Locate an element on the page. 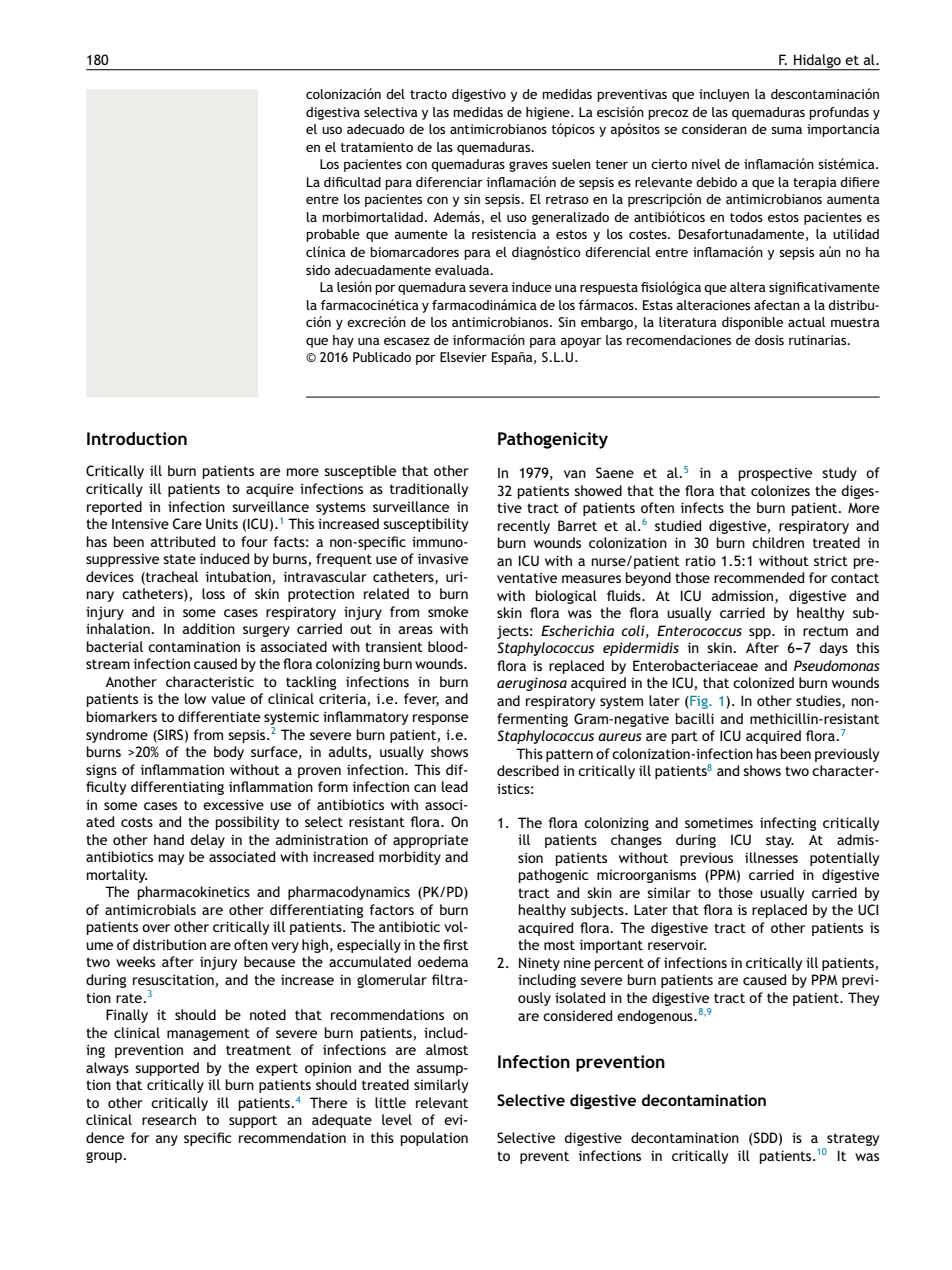 The height and width of the document is (1270, 952). Care is located at coordinates (187, 523).
